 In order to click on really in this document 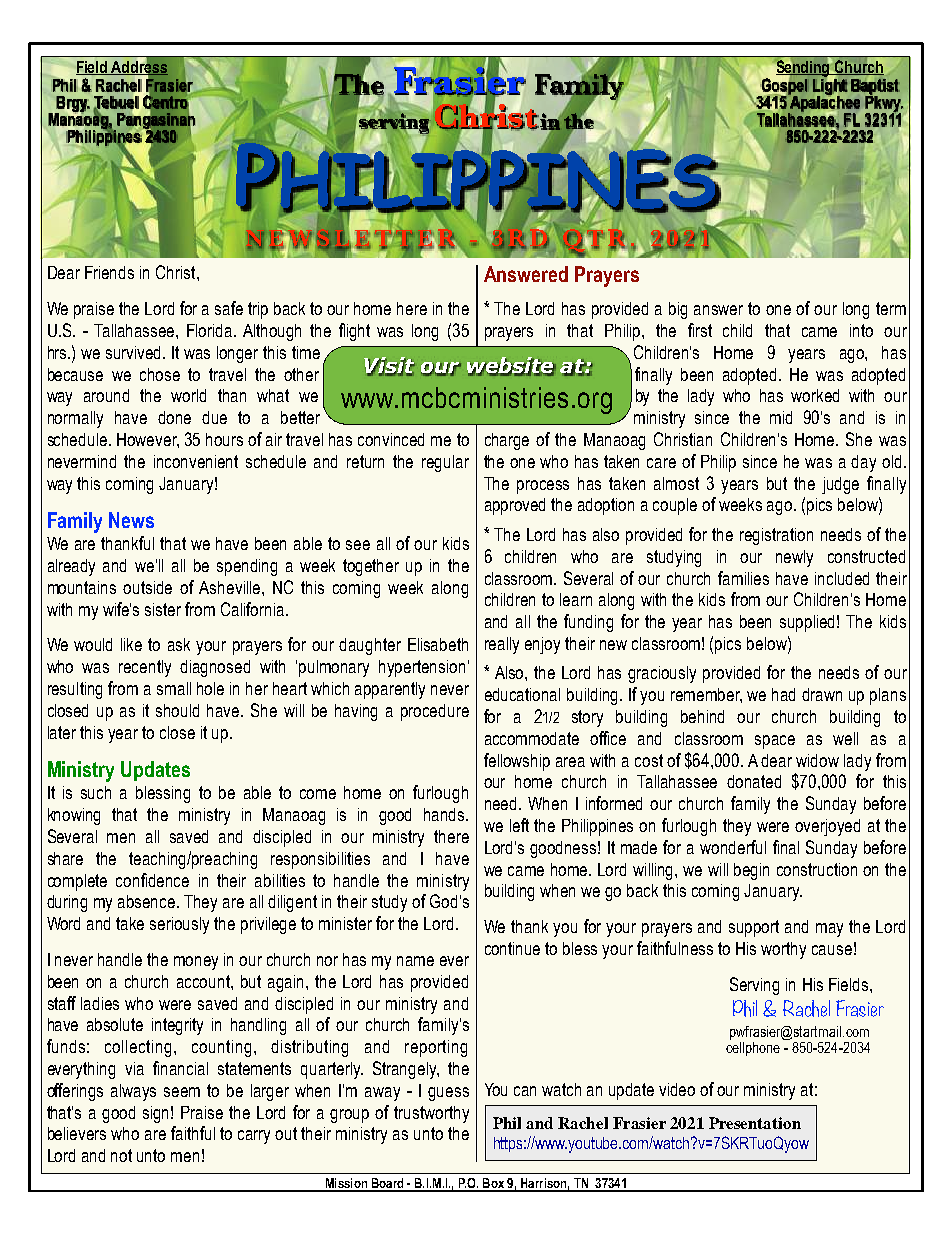, I will do `click(502, 645)`.
